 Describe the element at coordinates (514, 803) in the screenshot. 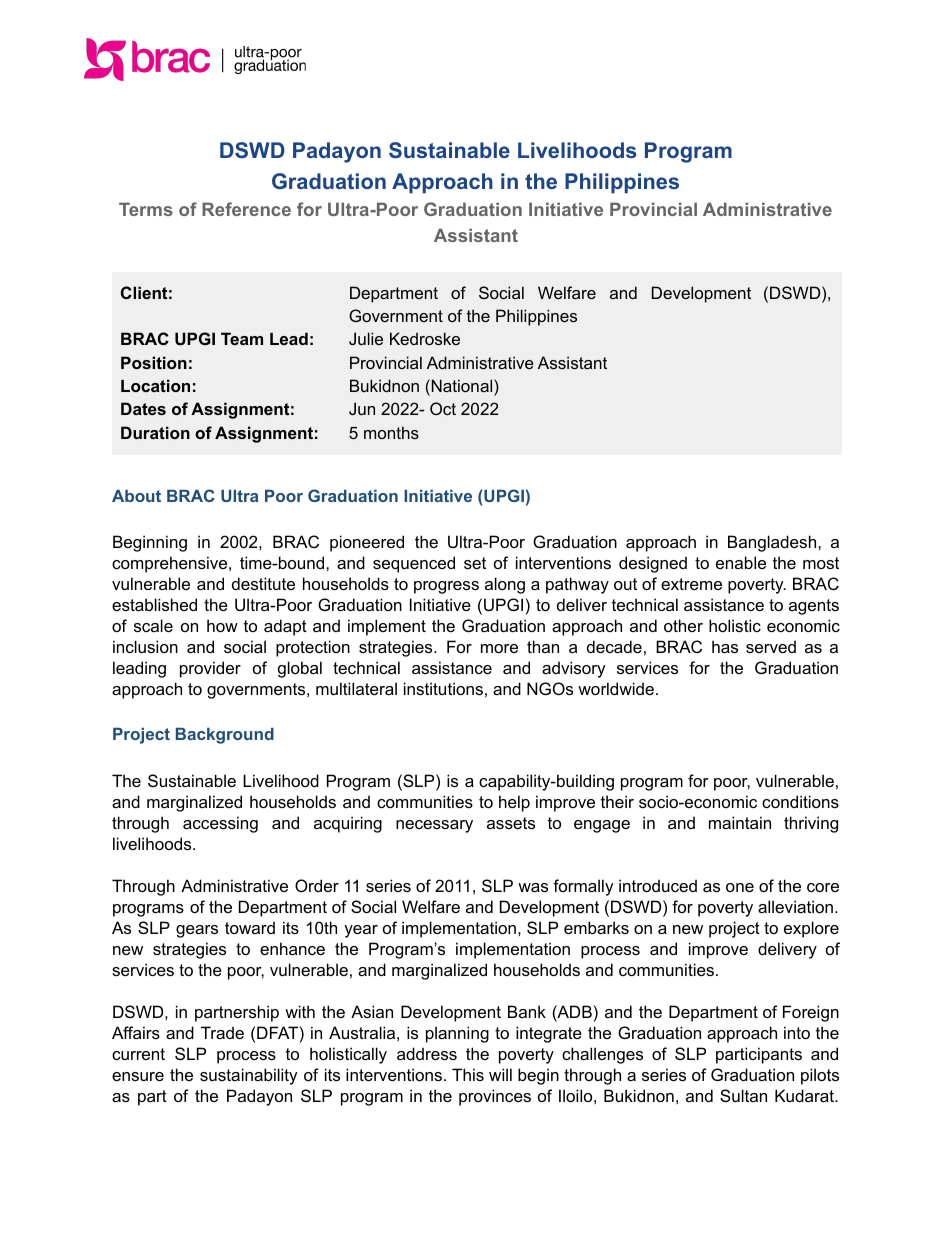

I see `help` at that location.
